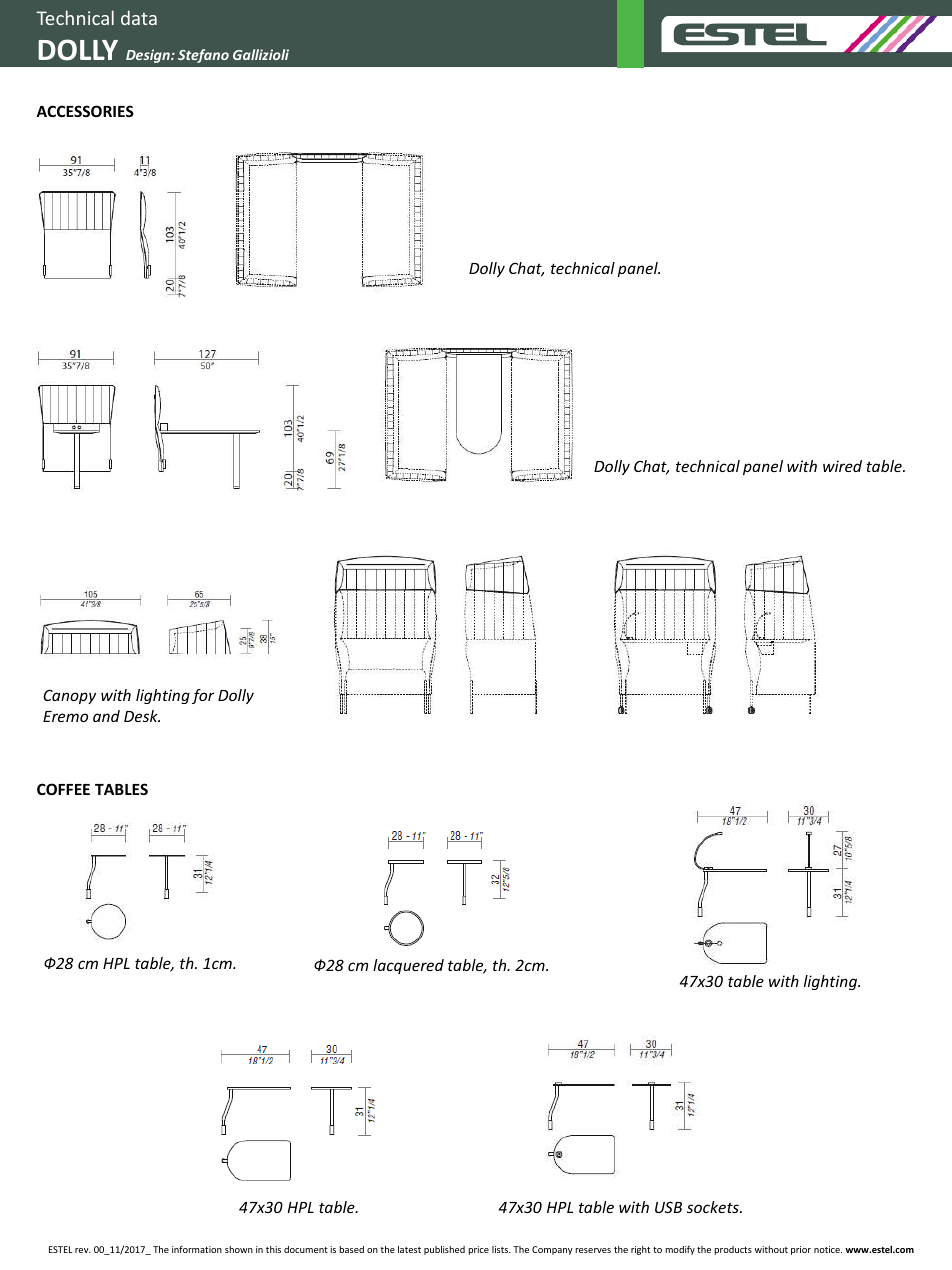 Image resolution: width=952 pixels, height=1270 pixels. I want to click on Design, so click(149, 56).
